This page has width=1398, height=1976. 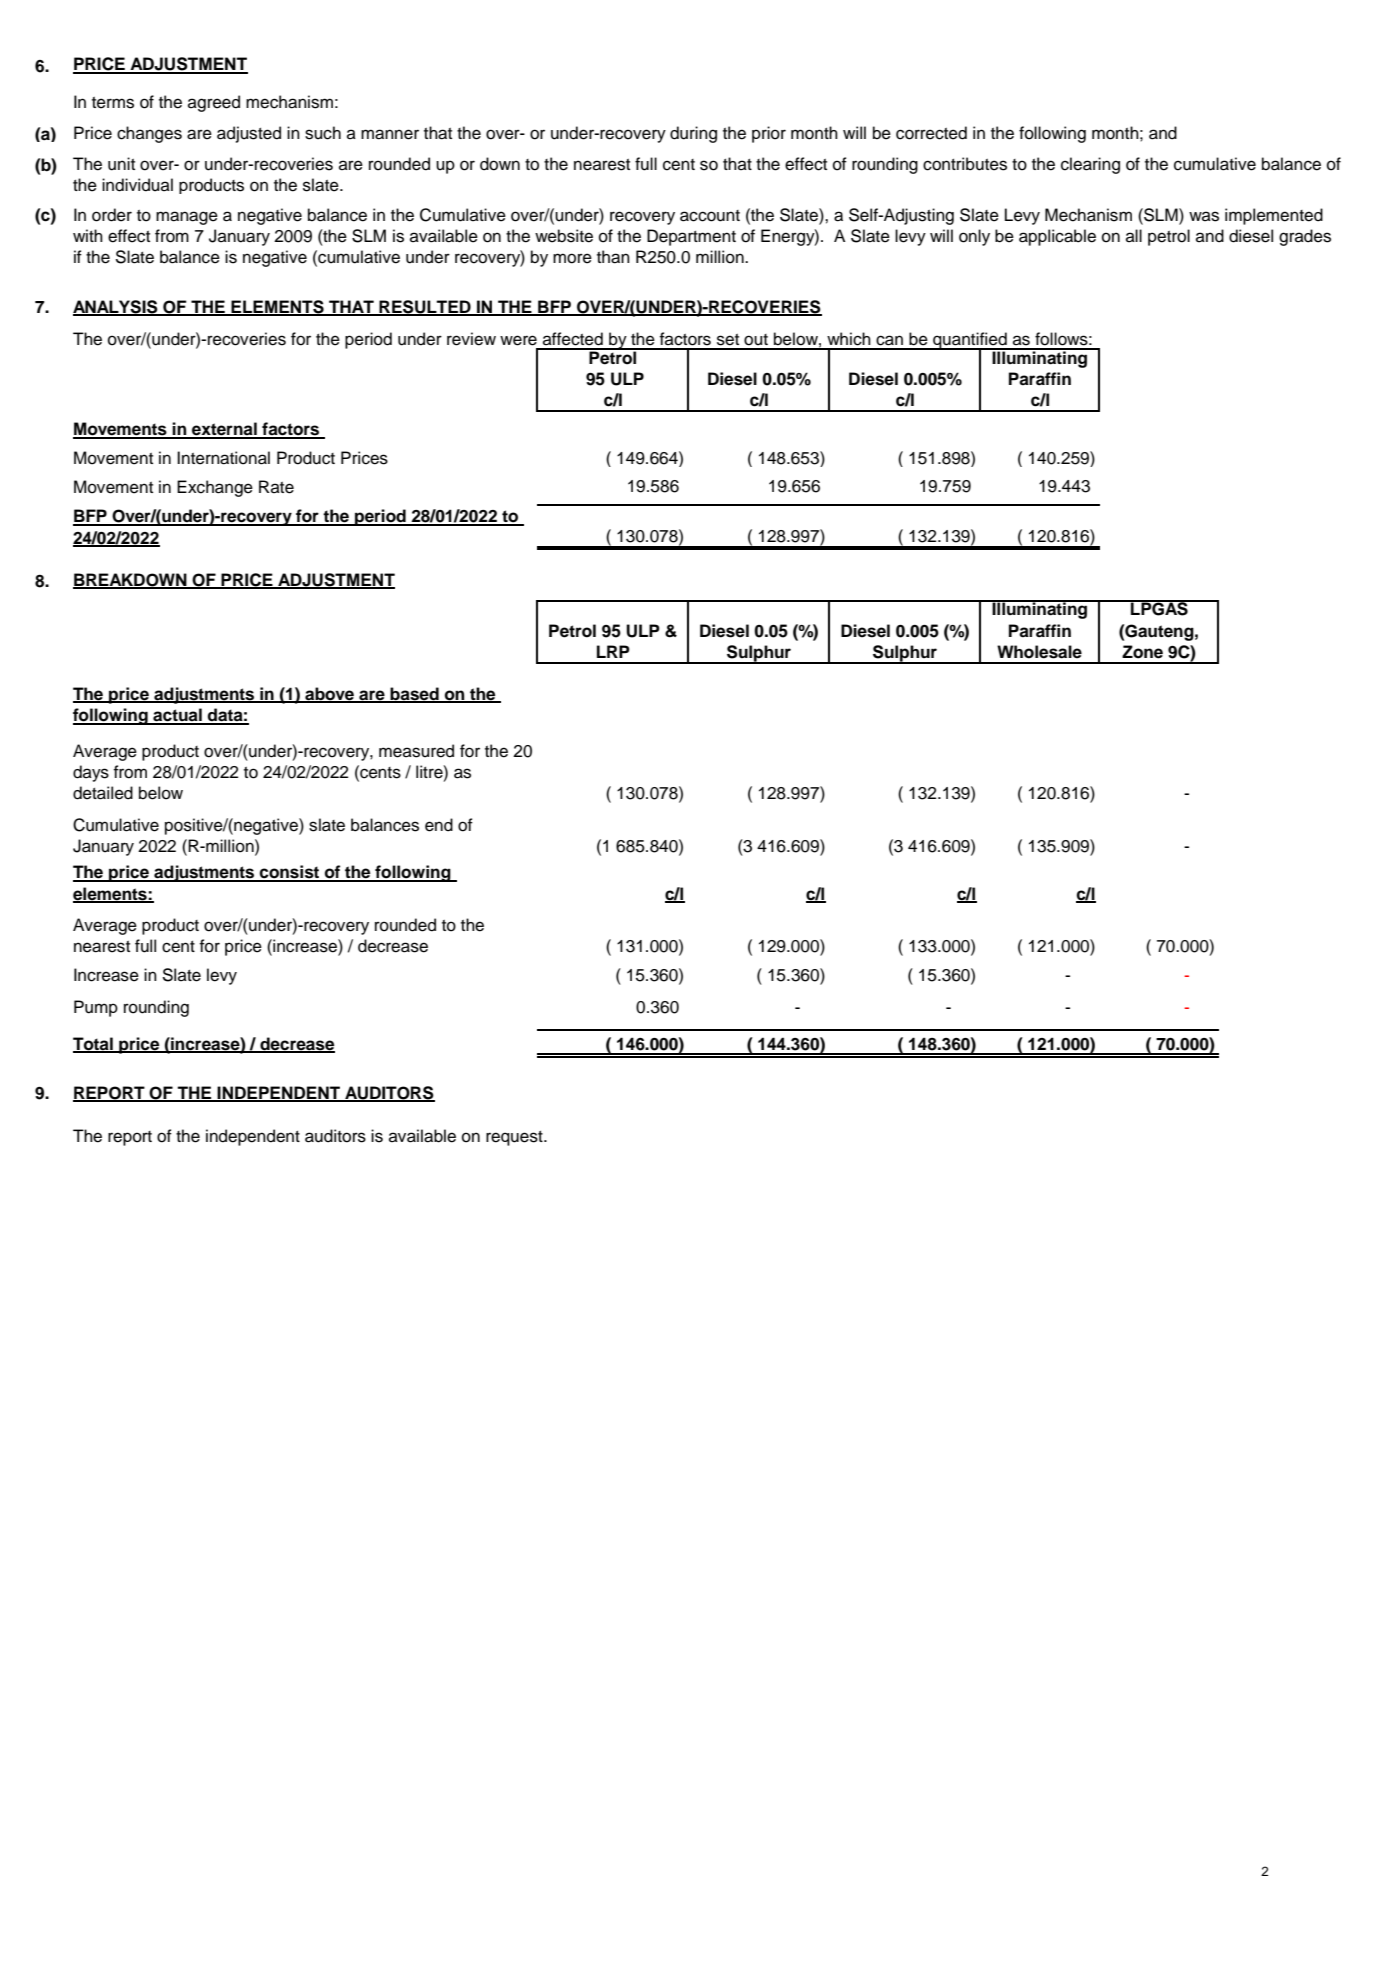 What do you see at coordinates (970, 341) in the page?
I see `quantified` at bounding box center [970, 341].
